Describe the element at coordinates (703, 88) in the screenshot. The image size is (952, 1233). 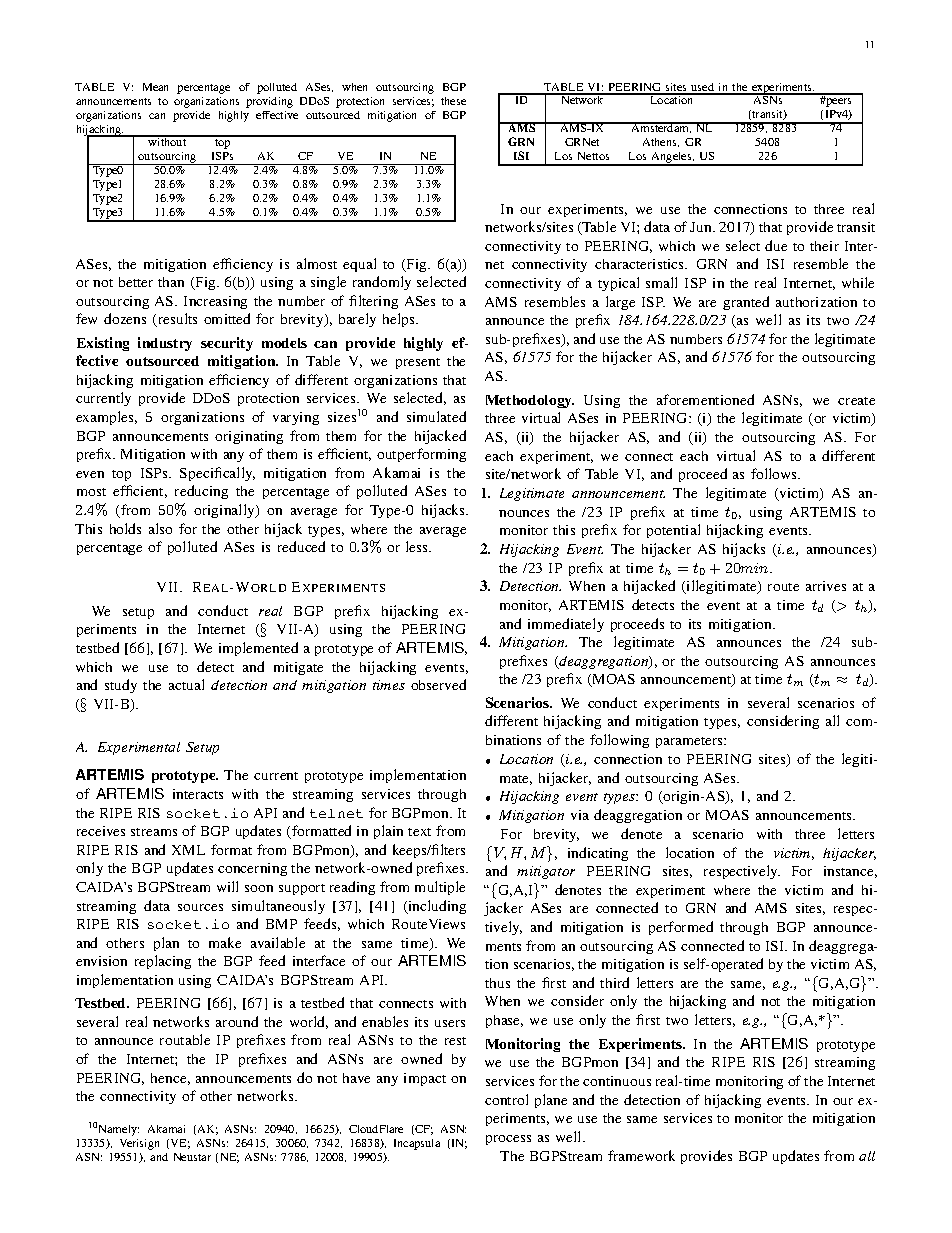
I see `used` at that location.
